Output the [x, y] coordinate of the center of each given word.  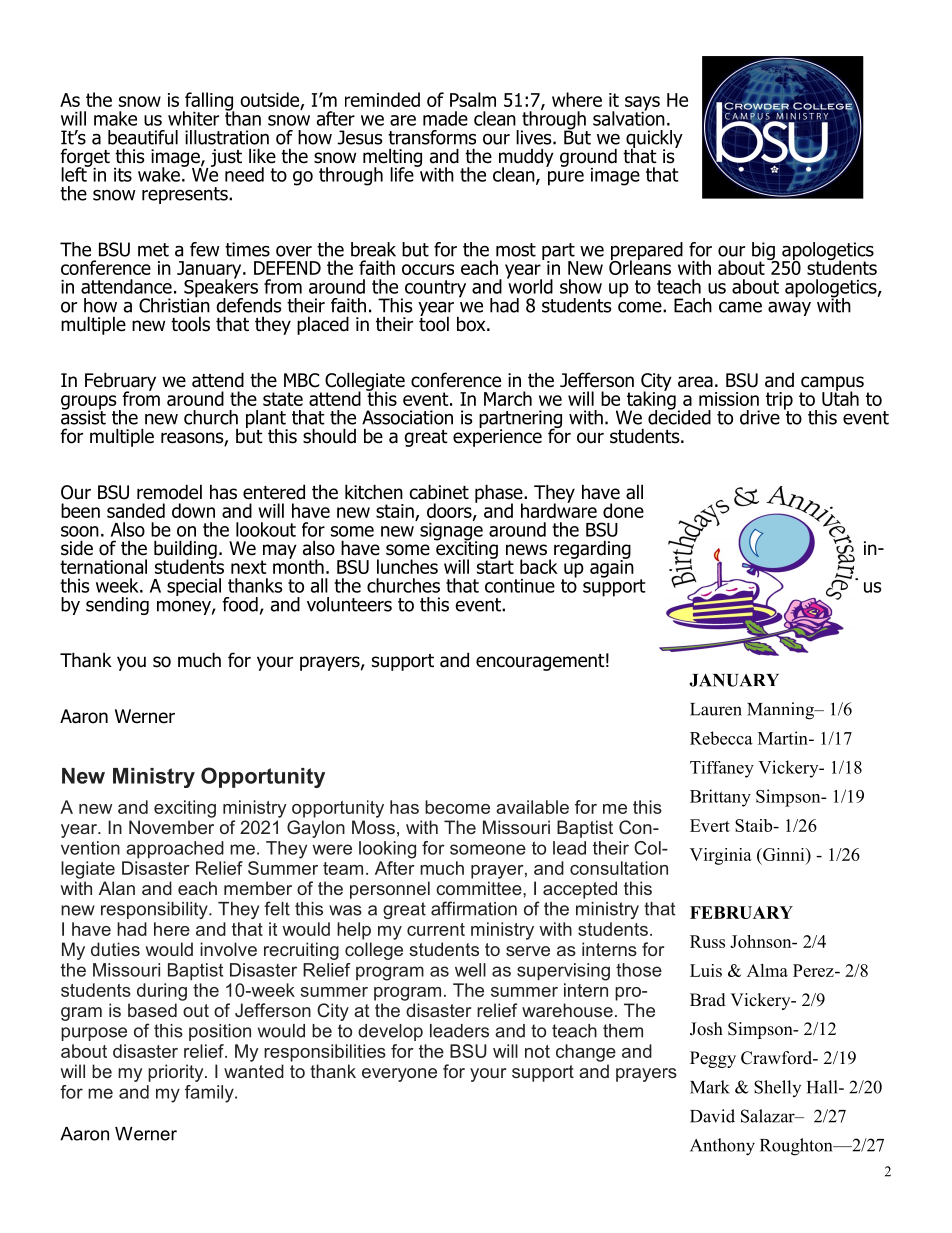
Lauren [716, 709]
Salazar [769, 1116]
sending [117, 606]
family [210, 1094]
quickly [654, 140]
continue [520, 586]
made [445, 118]
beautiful [143, 137]
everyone [399, 1075]
